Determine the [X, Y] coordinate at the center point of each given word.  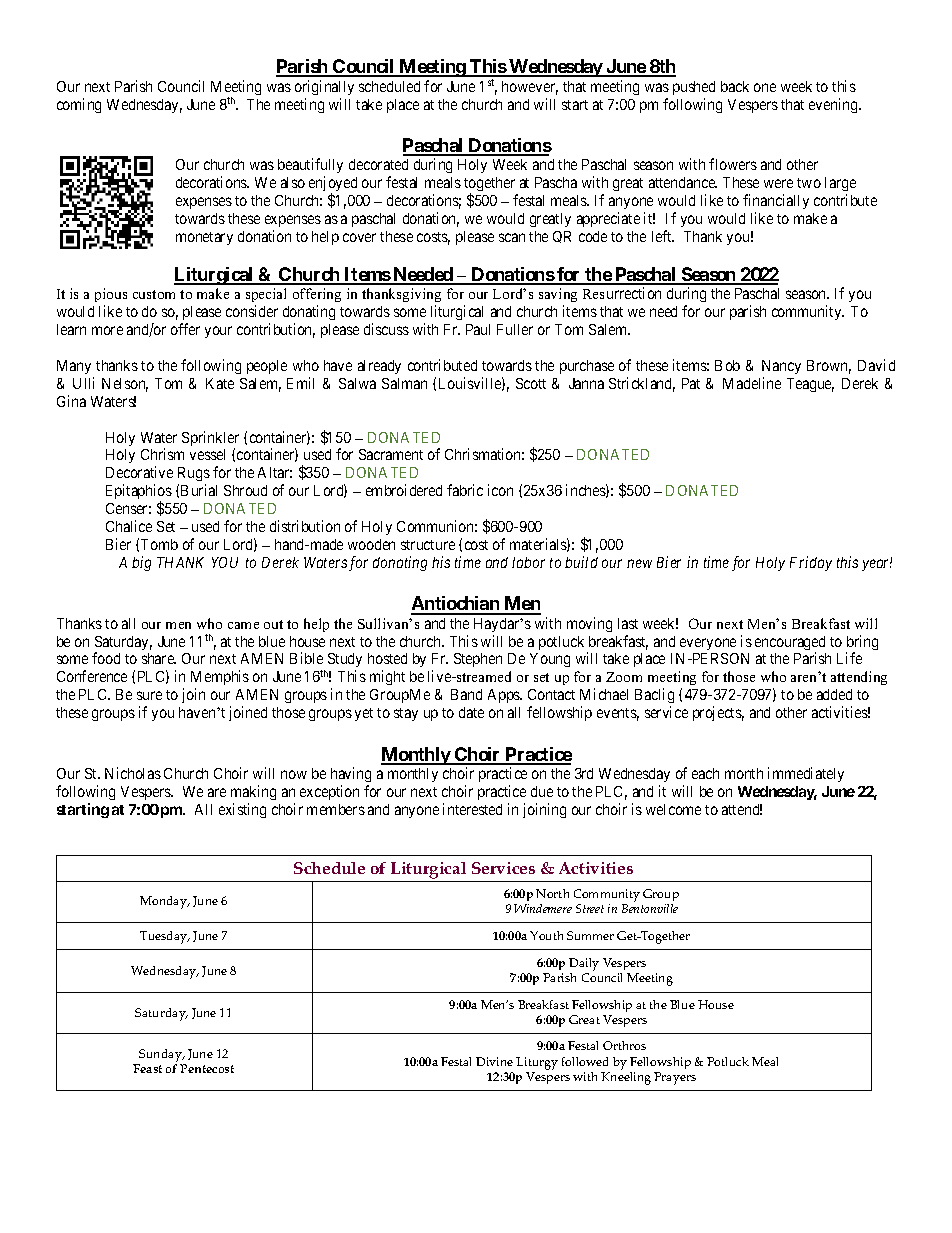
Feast [147, 1068]
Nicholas [133, 773]
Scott [531, 383]
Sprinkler [210, 440]
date [471, 712]
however [530, 88]
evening [834, 105]
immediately [806, 774]
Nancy [781, 367]
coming [79, 105]
